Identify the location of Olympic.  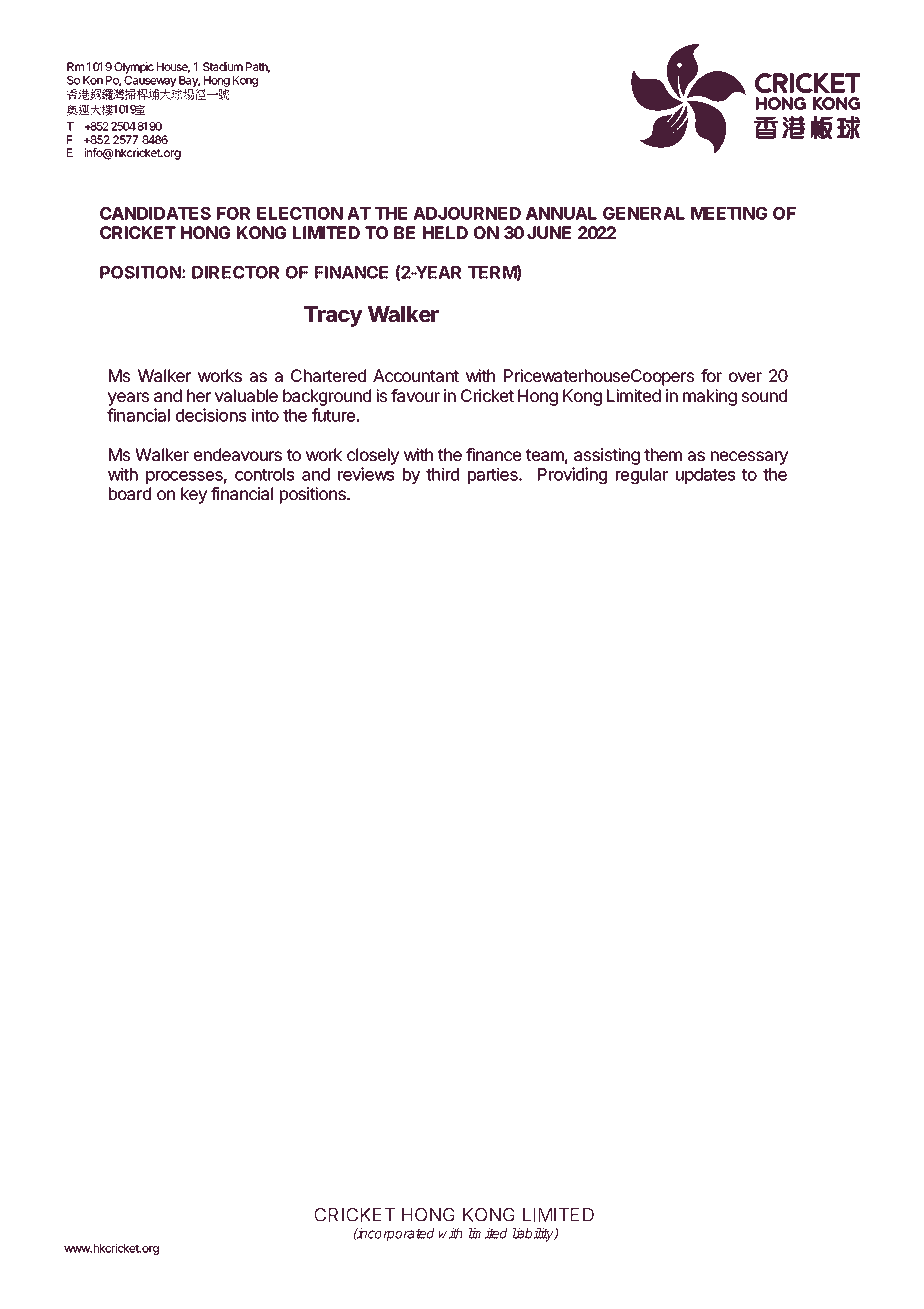
(134, 68).
